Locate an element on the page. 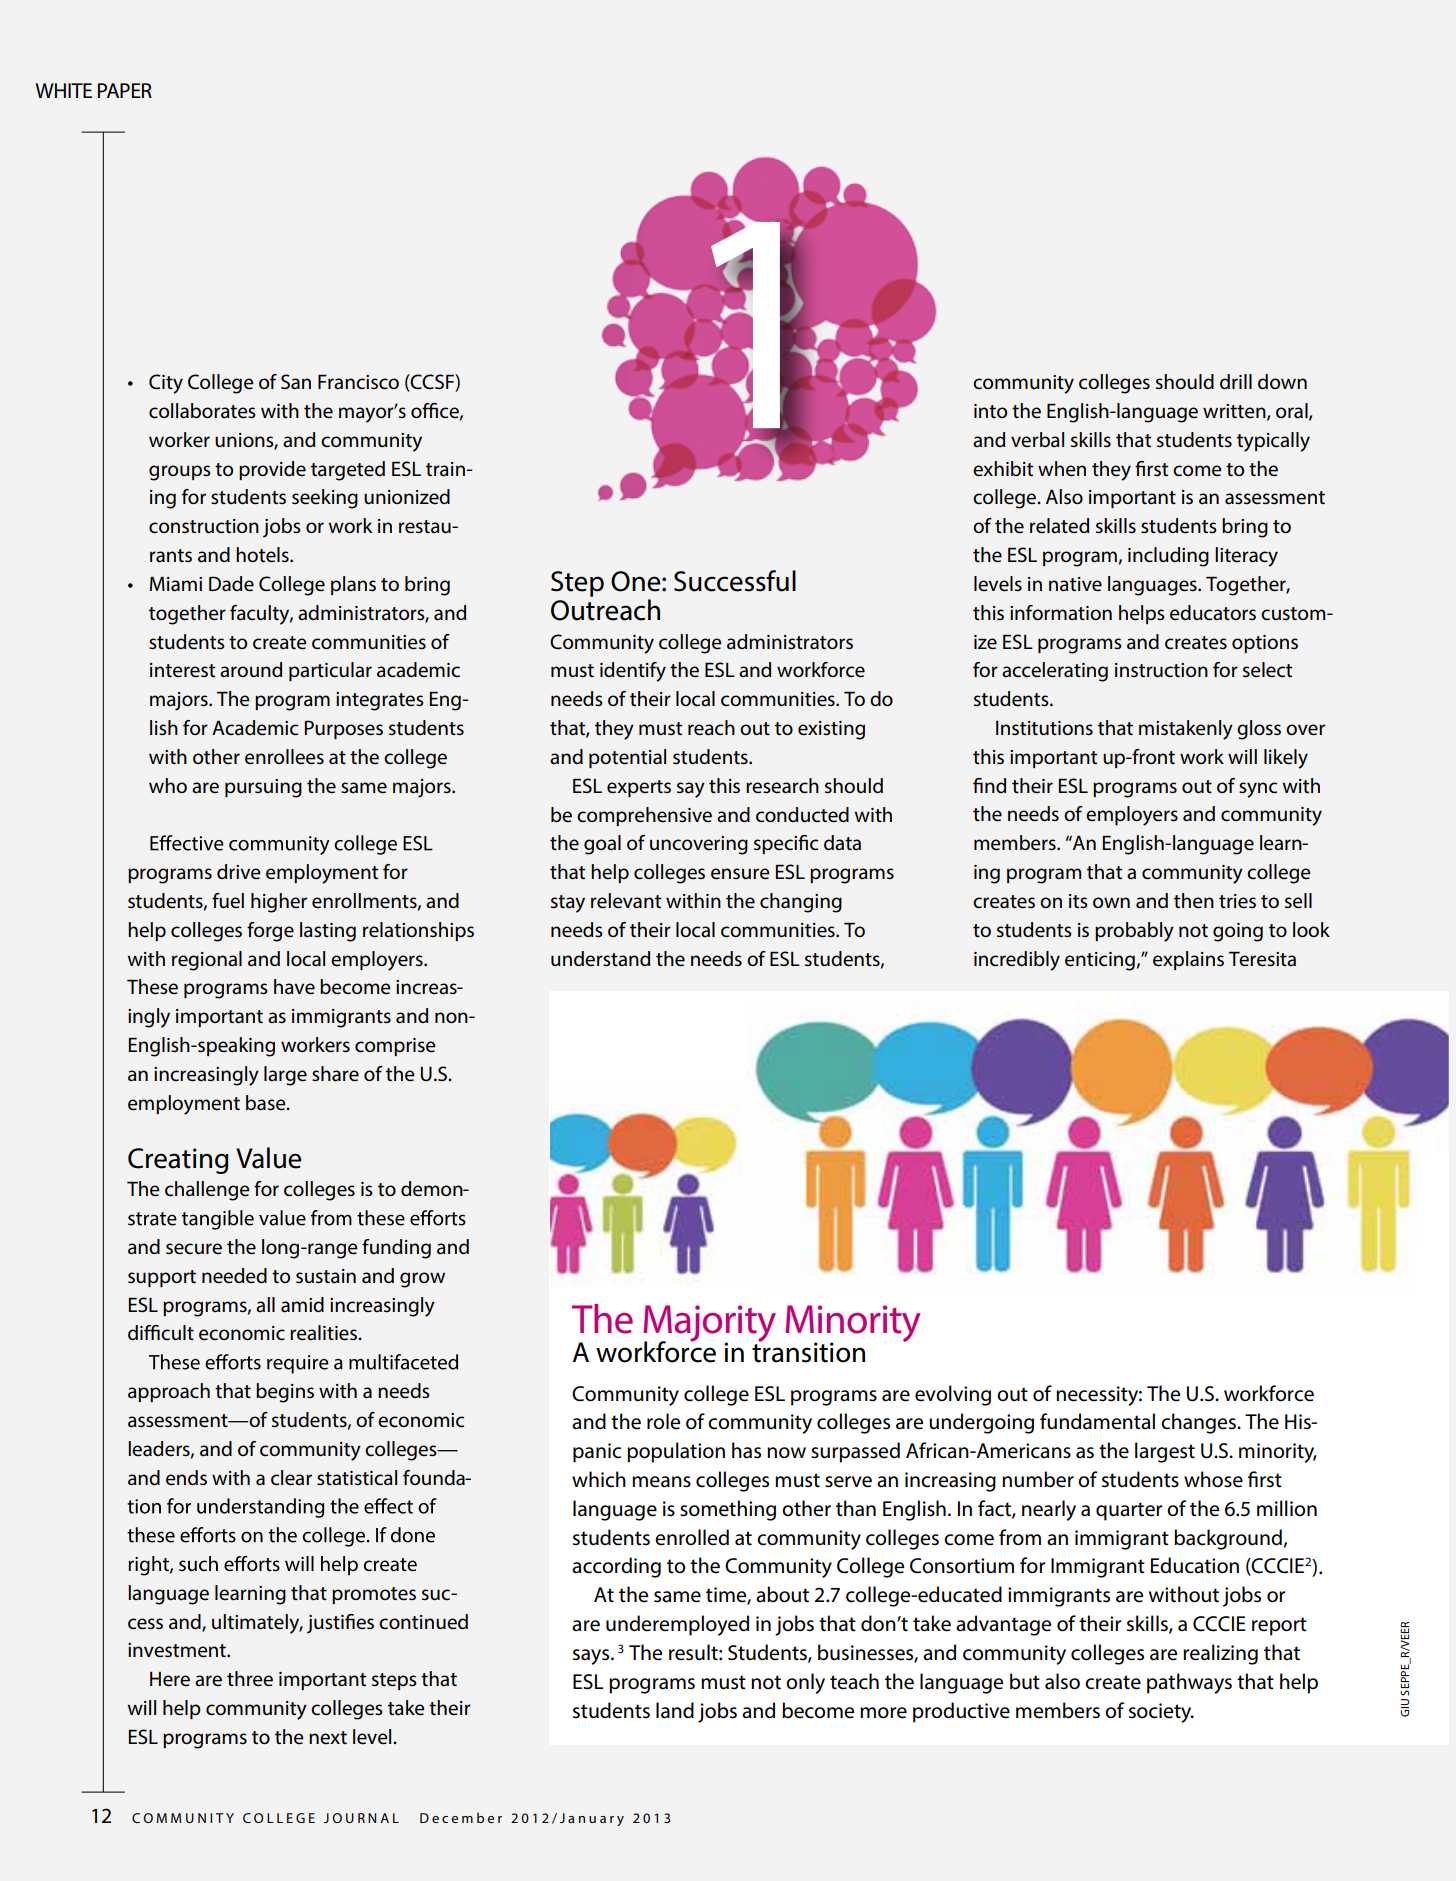  identify is located at coordinates (633, 672).
